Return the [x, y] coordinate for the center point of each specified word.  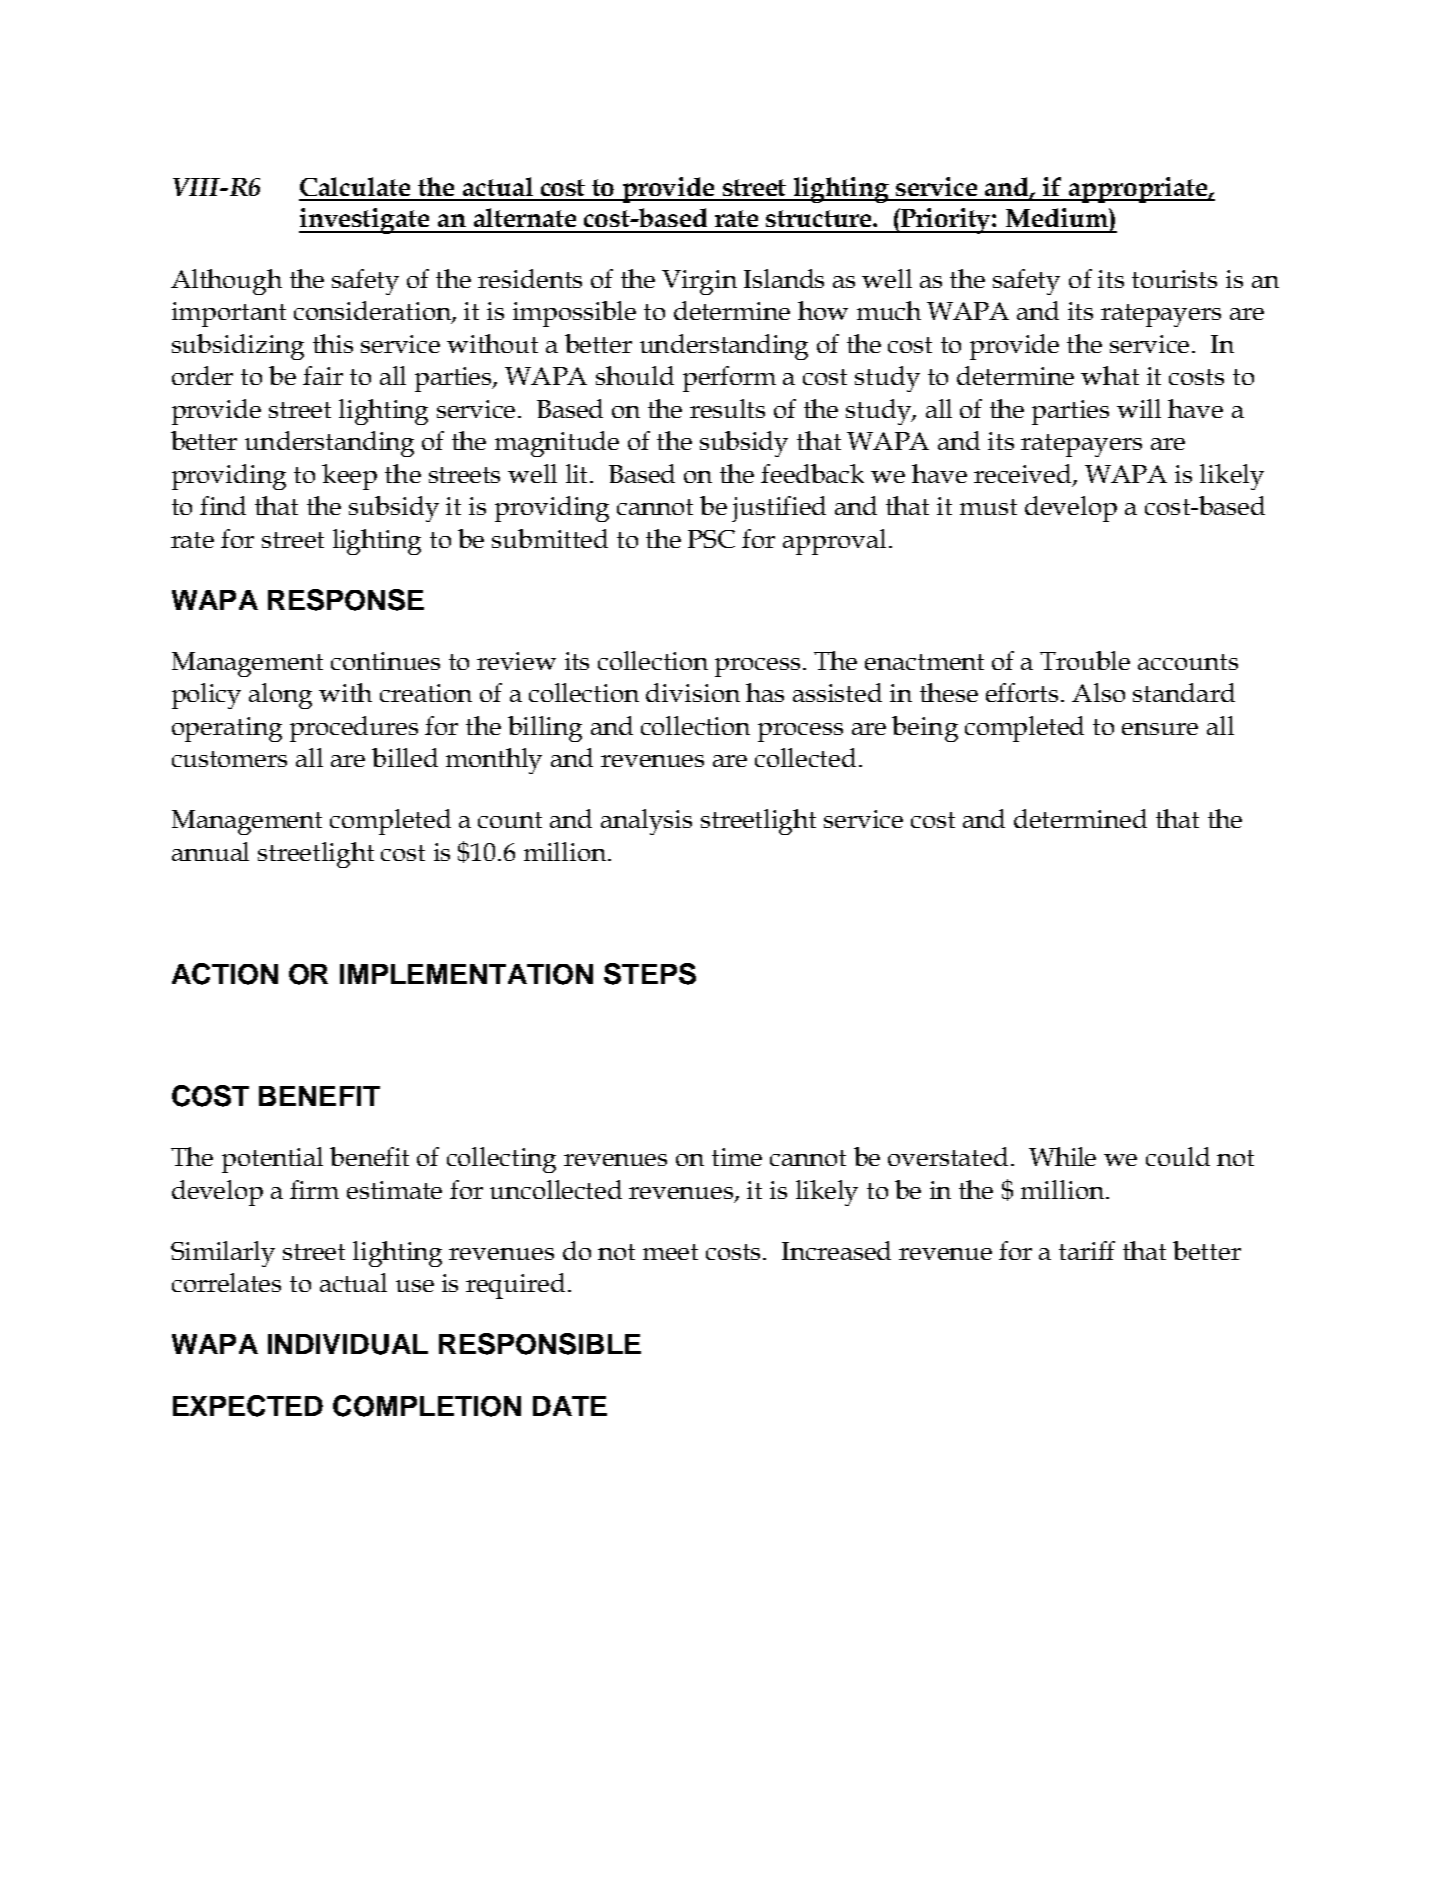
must [988, 507]
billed [405, 757]
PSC [711, 539]
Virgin [699, 282]
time [737, 1157]
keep [349, 477]
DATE [570, 1406]
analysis [646, 822]
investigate [365, 221]
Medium [1058, 217]
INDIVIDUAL [348, 1344]
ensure [1160, 729]
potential [272, 1160]
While [1062, 1156]
